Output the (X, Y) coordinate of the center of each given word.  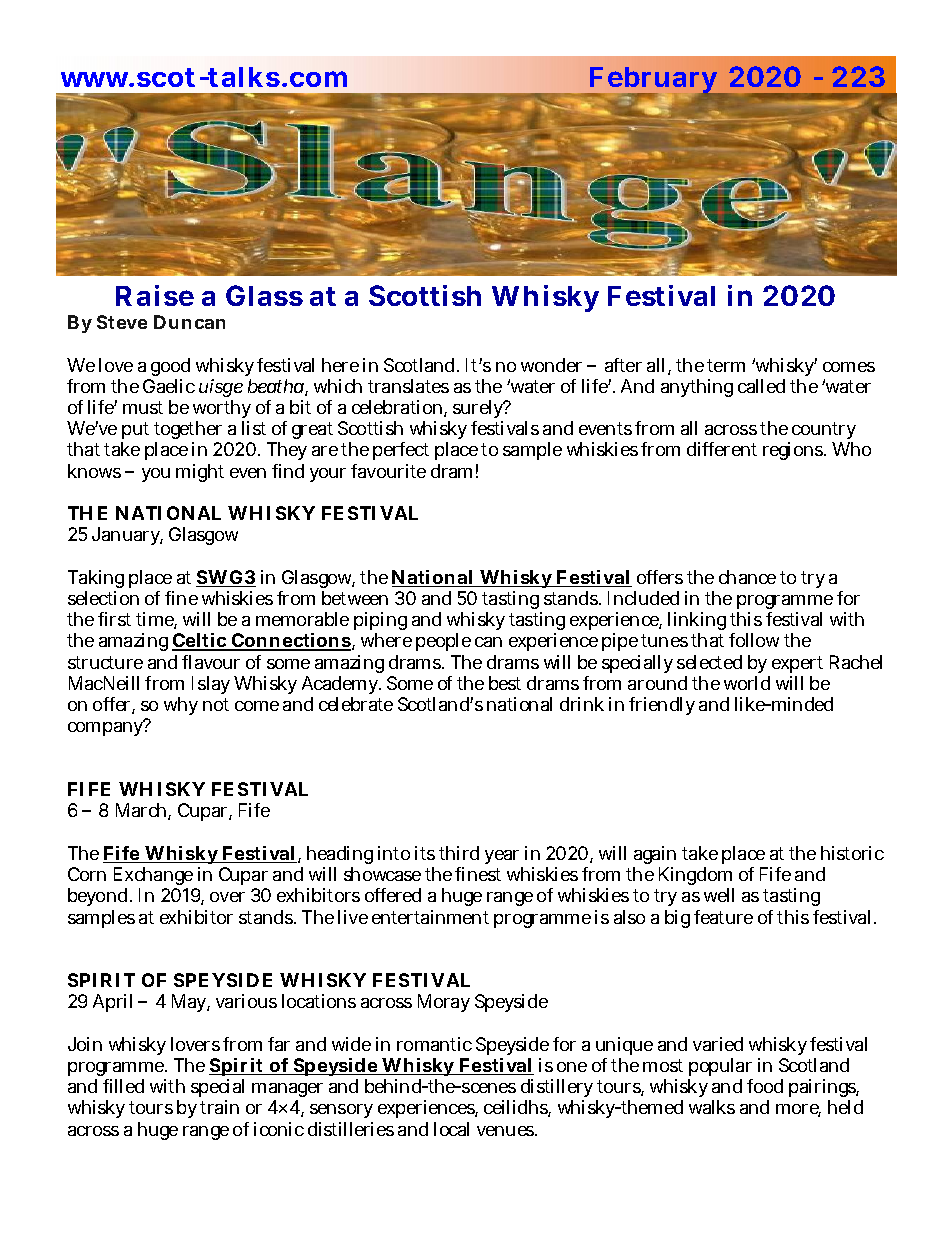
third (459, 853)
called (761, 386)
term (726, 365)
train (219, 1107)
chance (747, 577)
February (653, 82)
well (719, 895)
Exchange (153, 876)
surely (479, 409)
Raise (155, 295)
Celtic (200, 642)
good (170, 367)
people (443, 642)
